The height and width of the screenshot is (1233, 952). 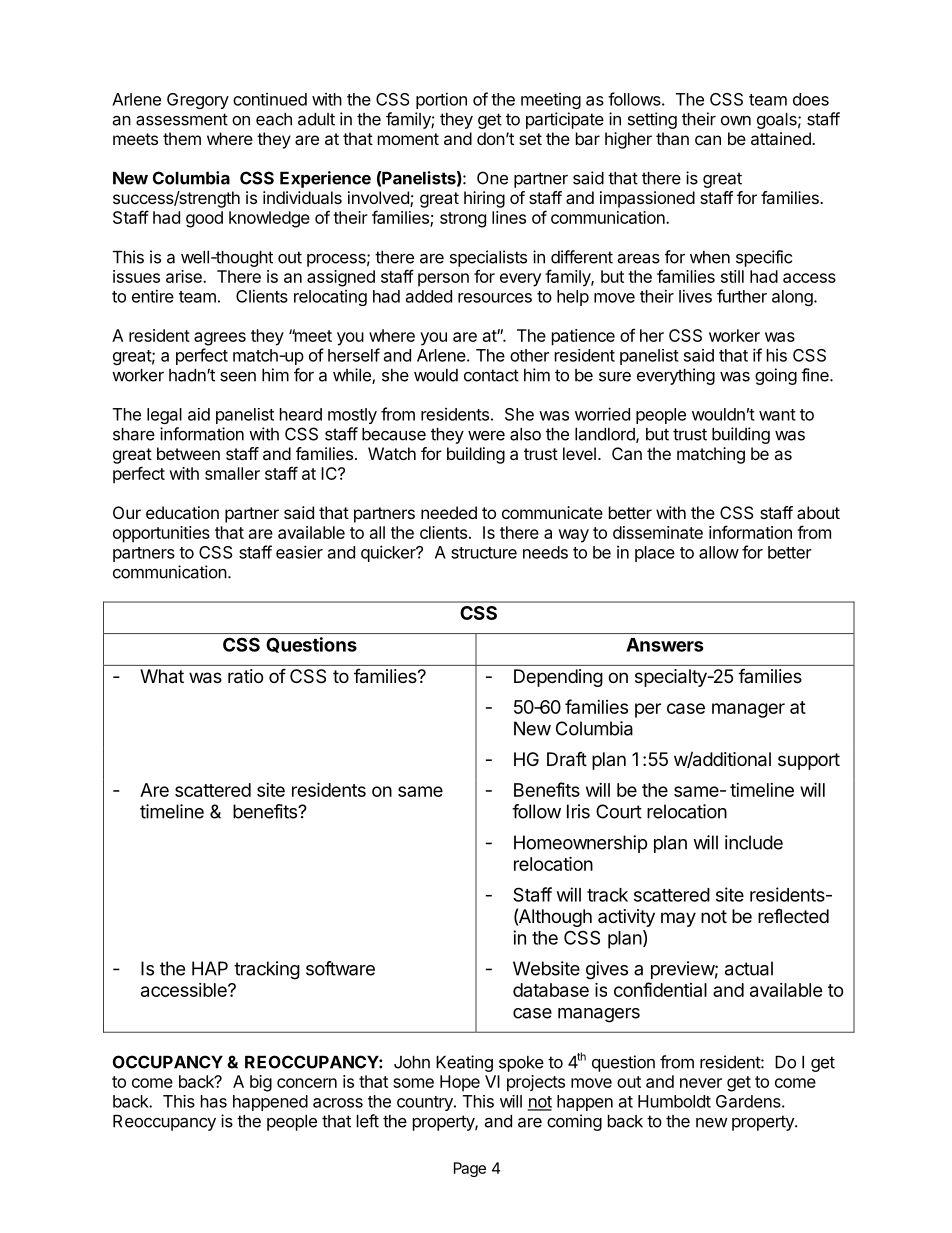 I want to click on has, so click(x=214, y=1101).
